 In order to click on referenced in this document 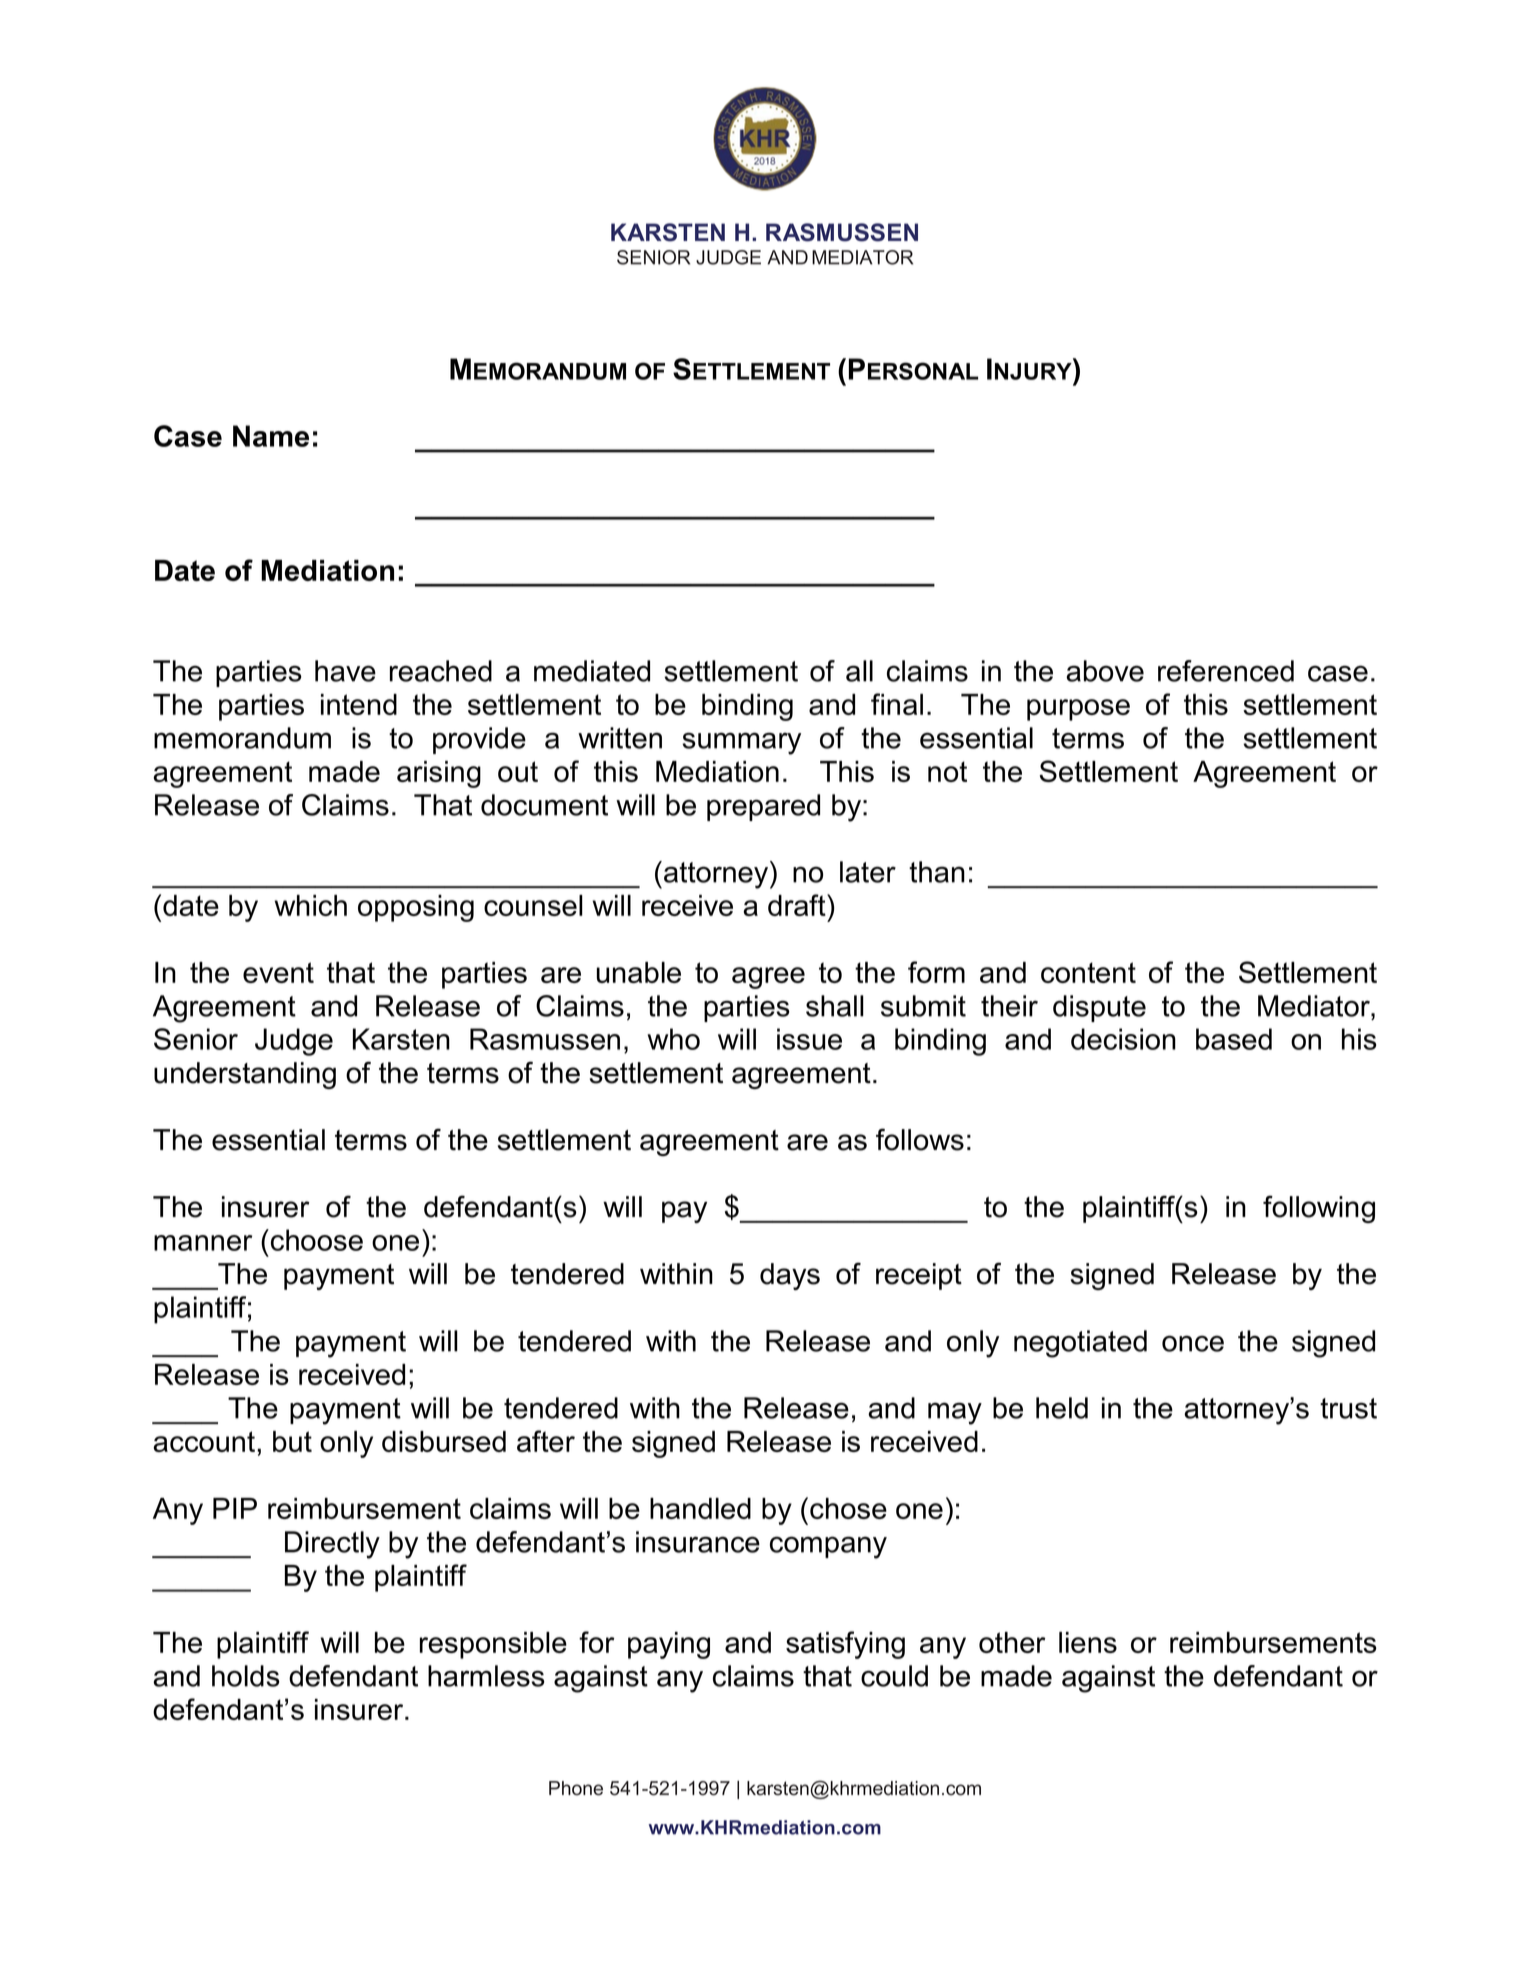, I will do `click(1226, 671)`.
